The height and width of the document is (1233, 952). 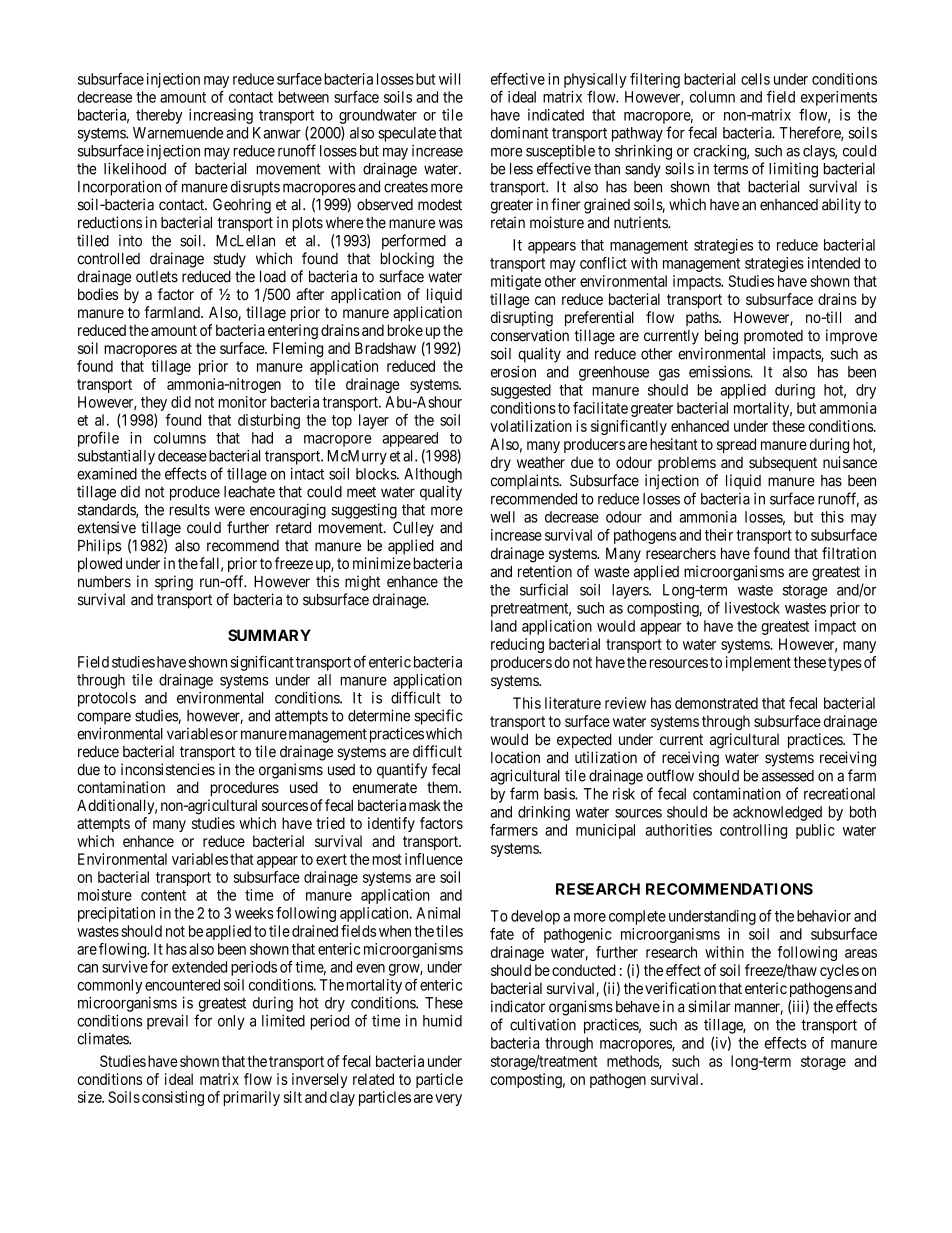 What do you see at coordinates (449, 79) in the document?
I see `will` at bounding box center [449, 79].
